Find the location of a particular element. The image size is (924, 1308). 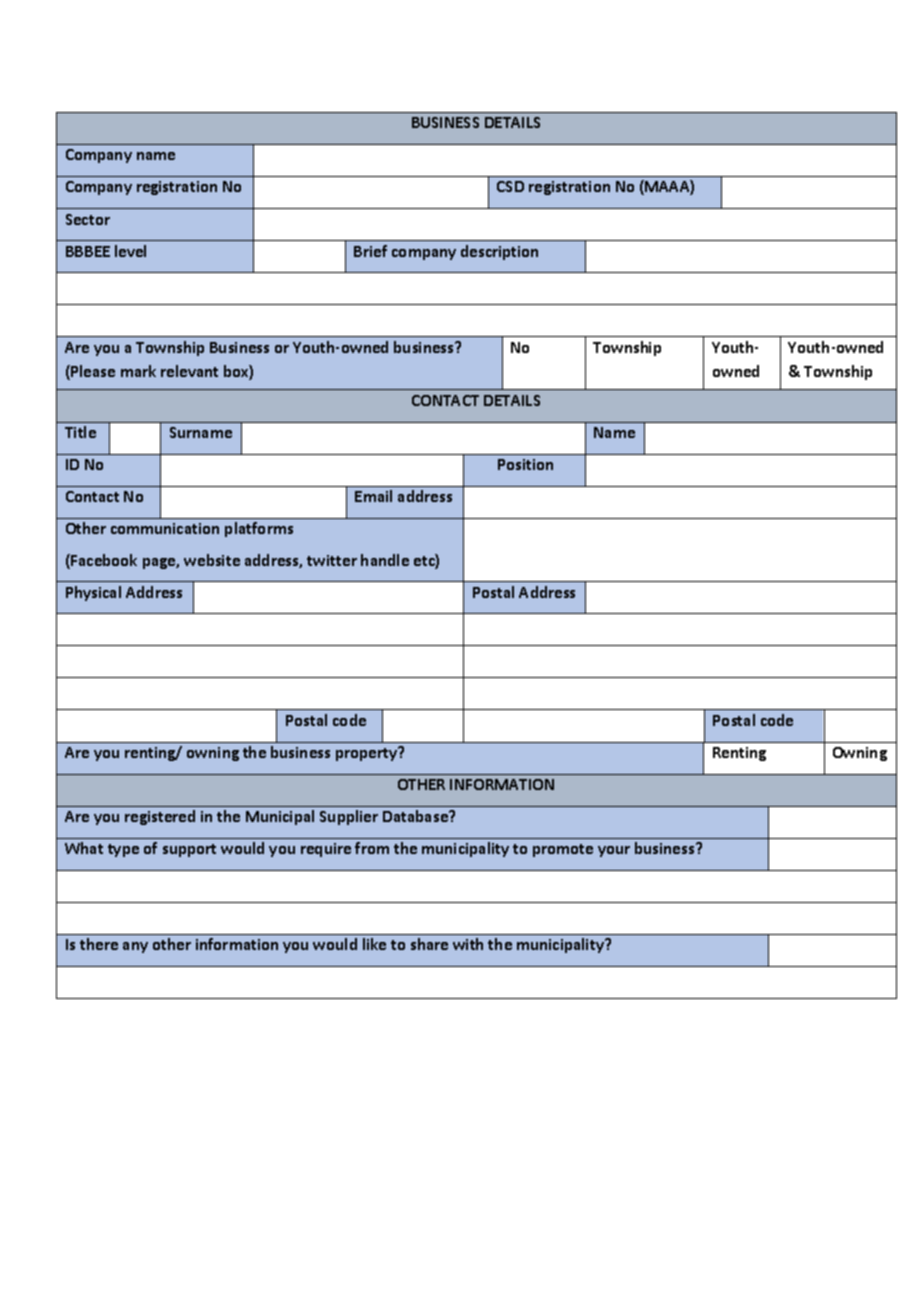

handle is located at coordinates (385, 560).
